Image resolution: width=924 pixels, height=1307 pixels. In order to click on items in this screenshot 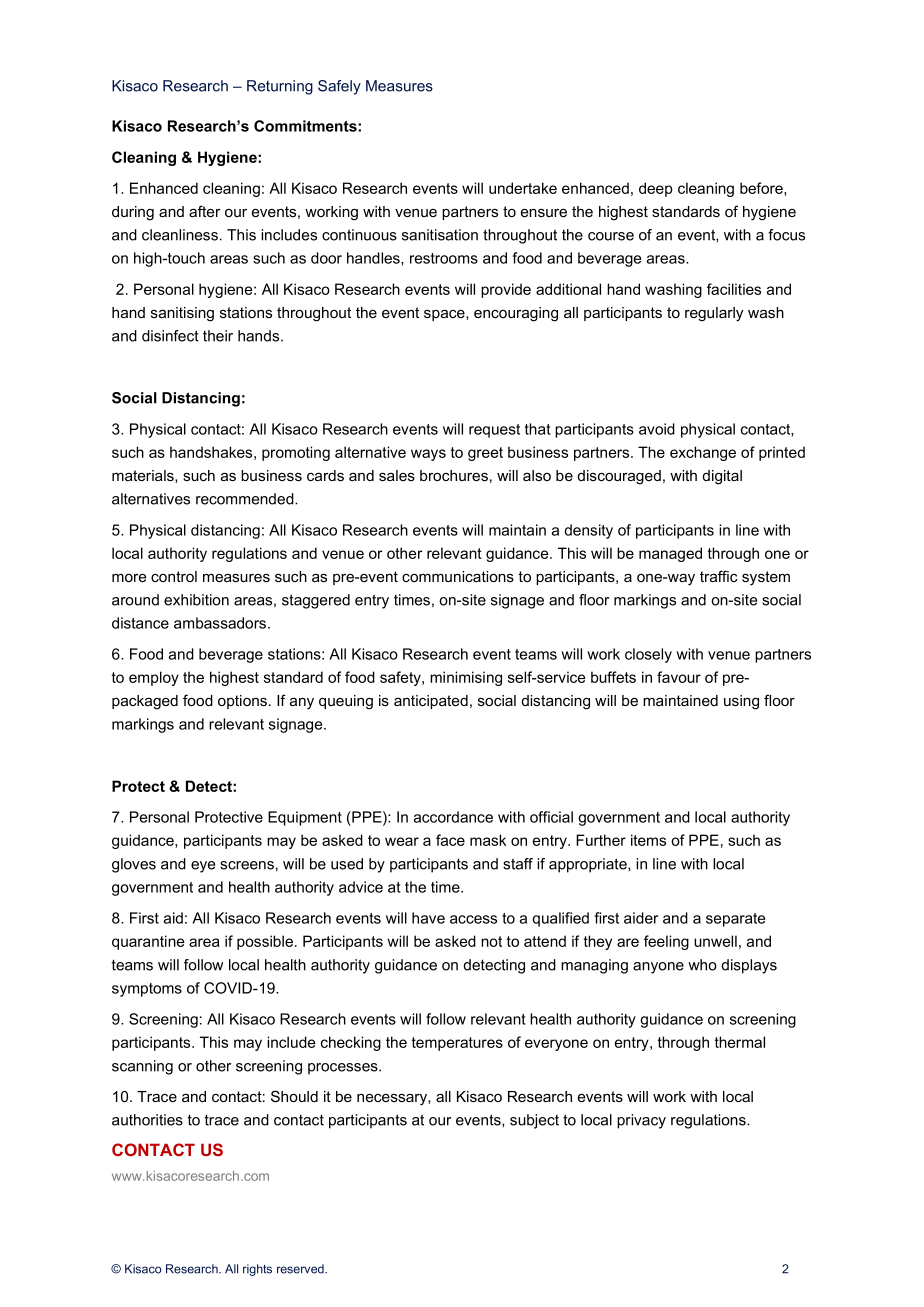, I will do `click(648, 840)`.
